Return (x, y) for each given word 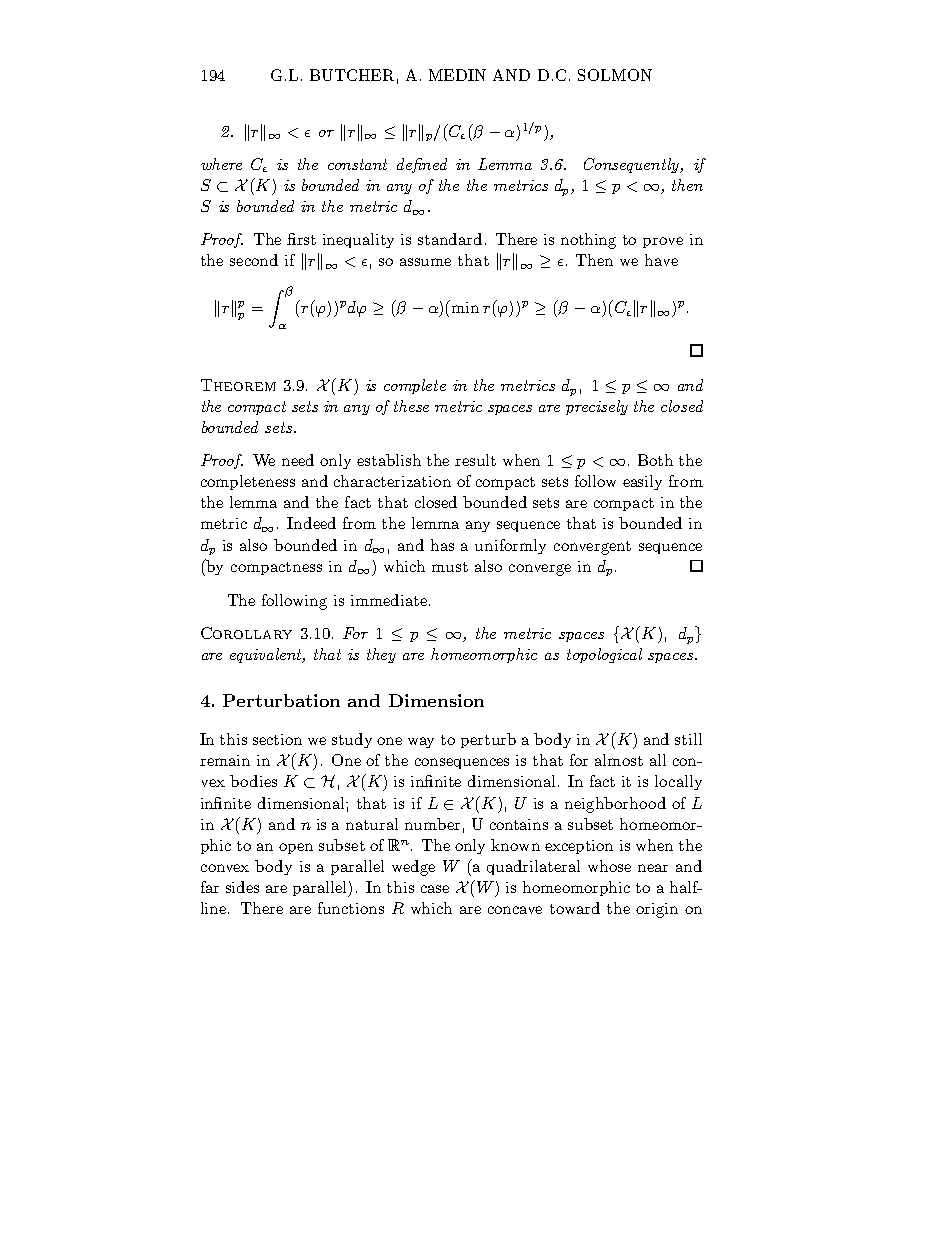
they (381, 655)
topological (604, 655)
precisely (597, 407)
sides (242, 887)
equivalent (267, 655)
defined (422, 165)
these (411, 406)
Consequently (633, 165)
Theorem (238, 385)
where (221, 164)
